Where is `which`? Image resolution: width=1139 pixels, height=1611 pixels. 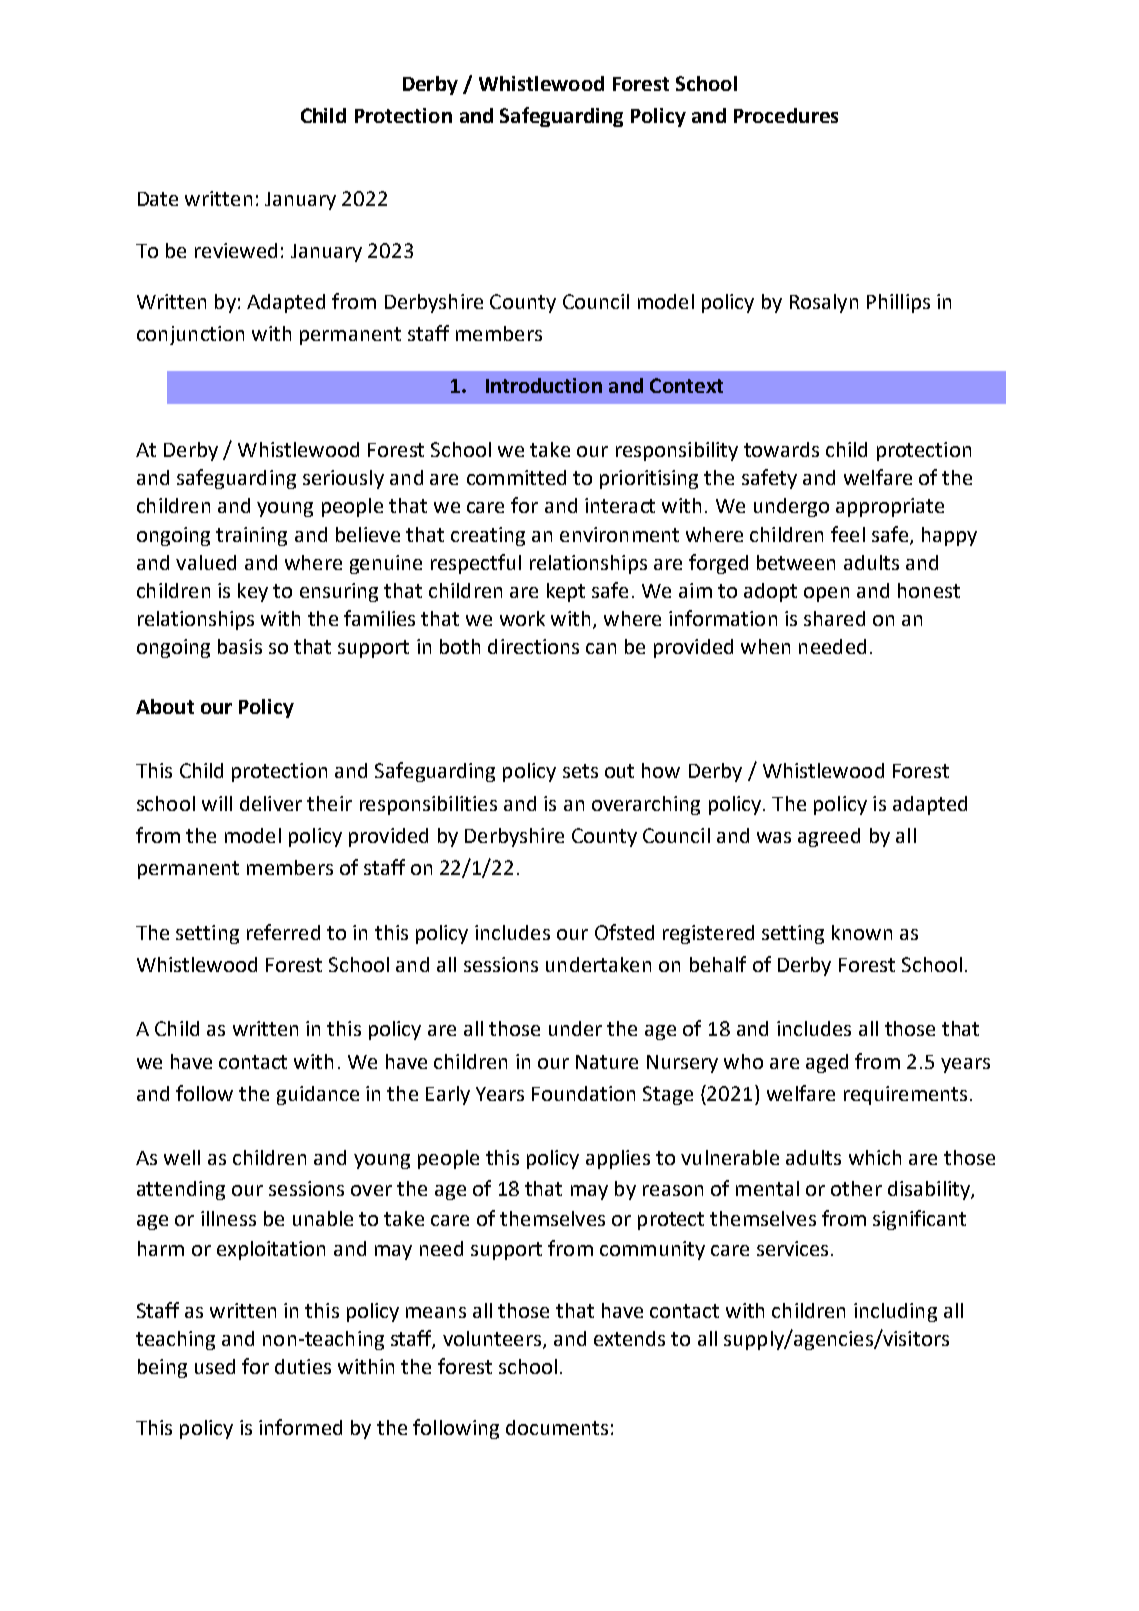 which is located at coordinates (875, 1157).
